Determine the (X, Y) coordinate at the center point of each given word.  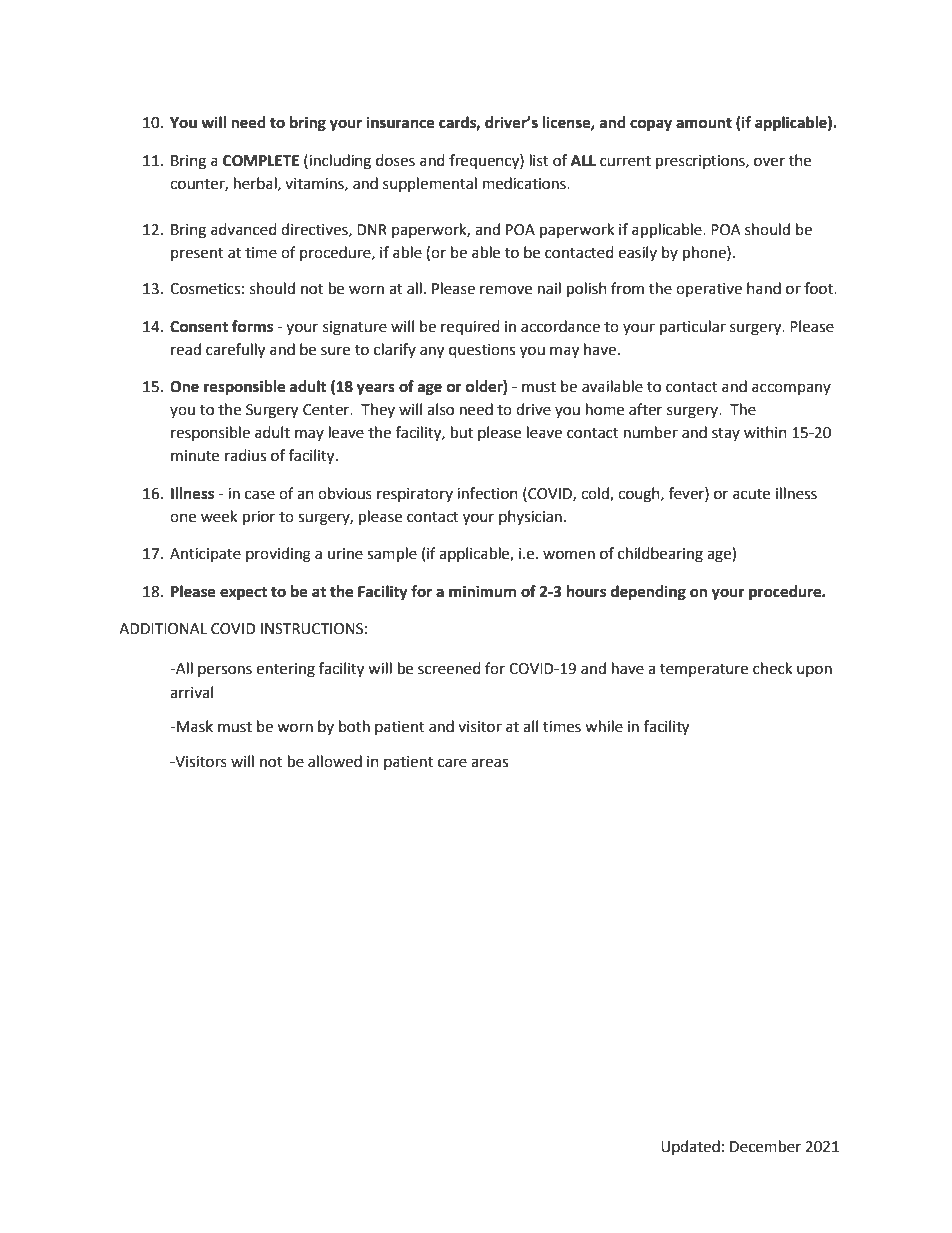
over (769, 162)
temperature (704, 670)
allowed (335, 761)
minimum (482, 591)
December (765, 1146)
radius (245, 455)
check (772, 668)
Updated (690, 1147)
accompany (791, 389)
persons (225, 671)
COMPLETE (261, 161)
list (539, 160)
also (440, 409)
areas (489, 763)
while (604, 726)
